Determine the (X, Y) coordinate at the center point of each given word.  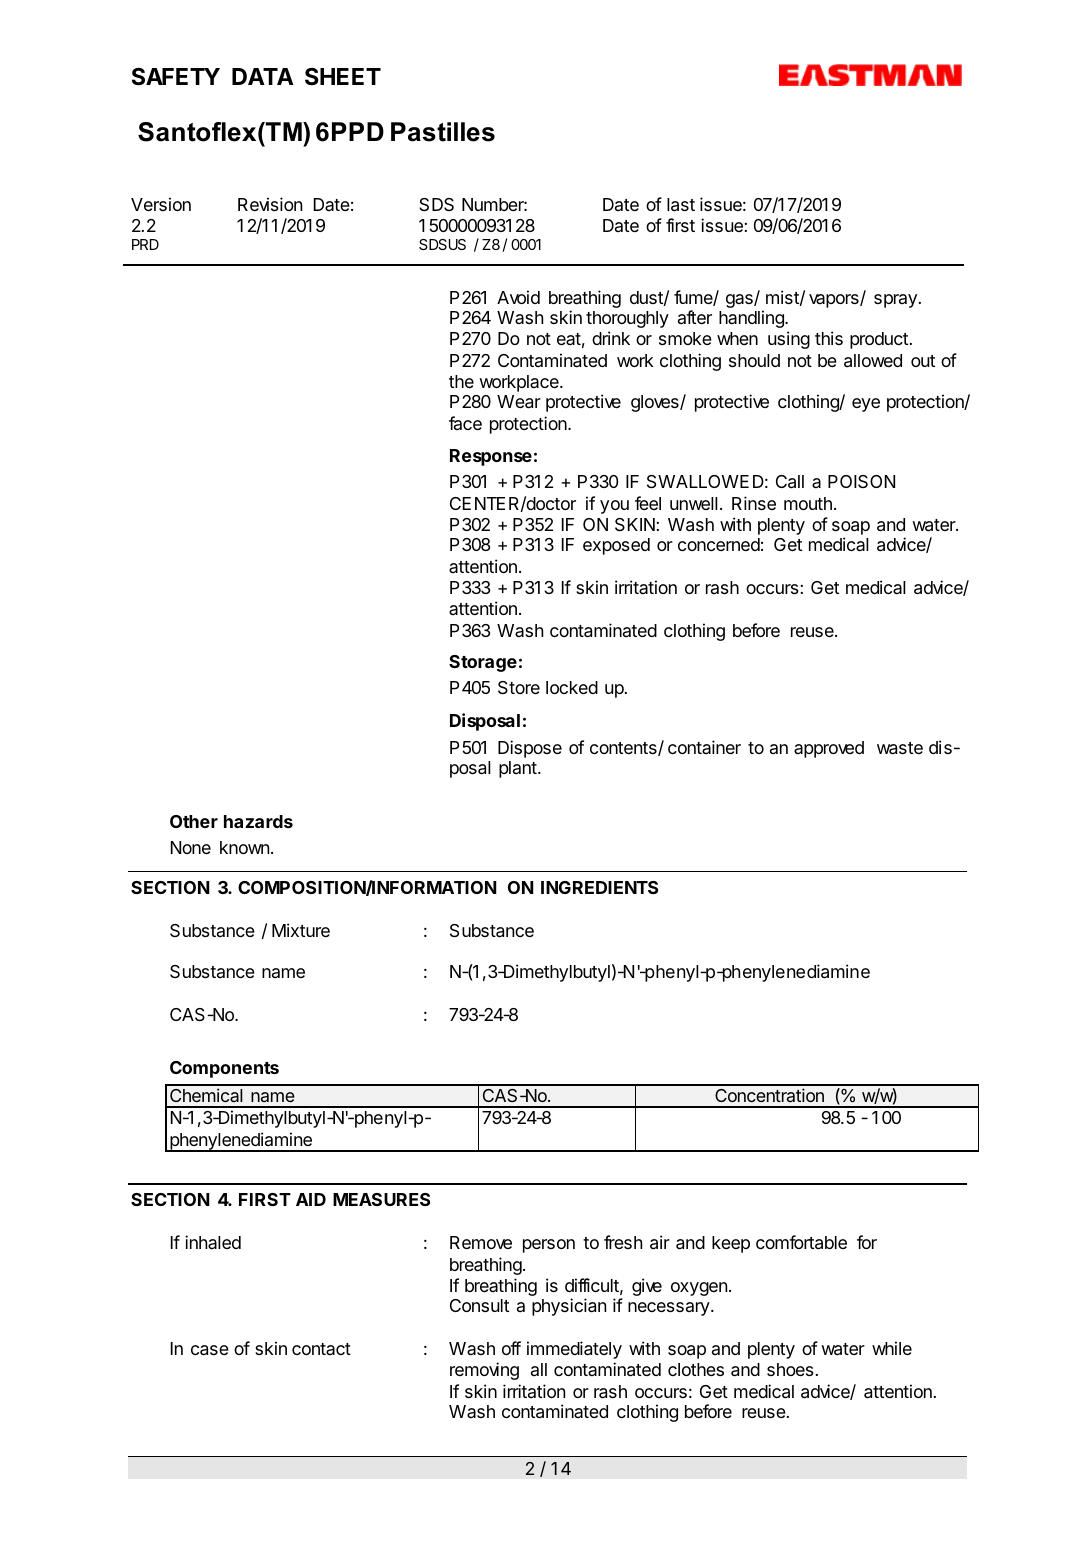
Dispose (530, 749)
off (511, 1348)
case (210, 1350)
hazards (258, 821)
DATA (263, 76)
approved (829, 749)
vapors (835, 301)
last (681, 205)
